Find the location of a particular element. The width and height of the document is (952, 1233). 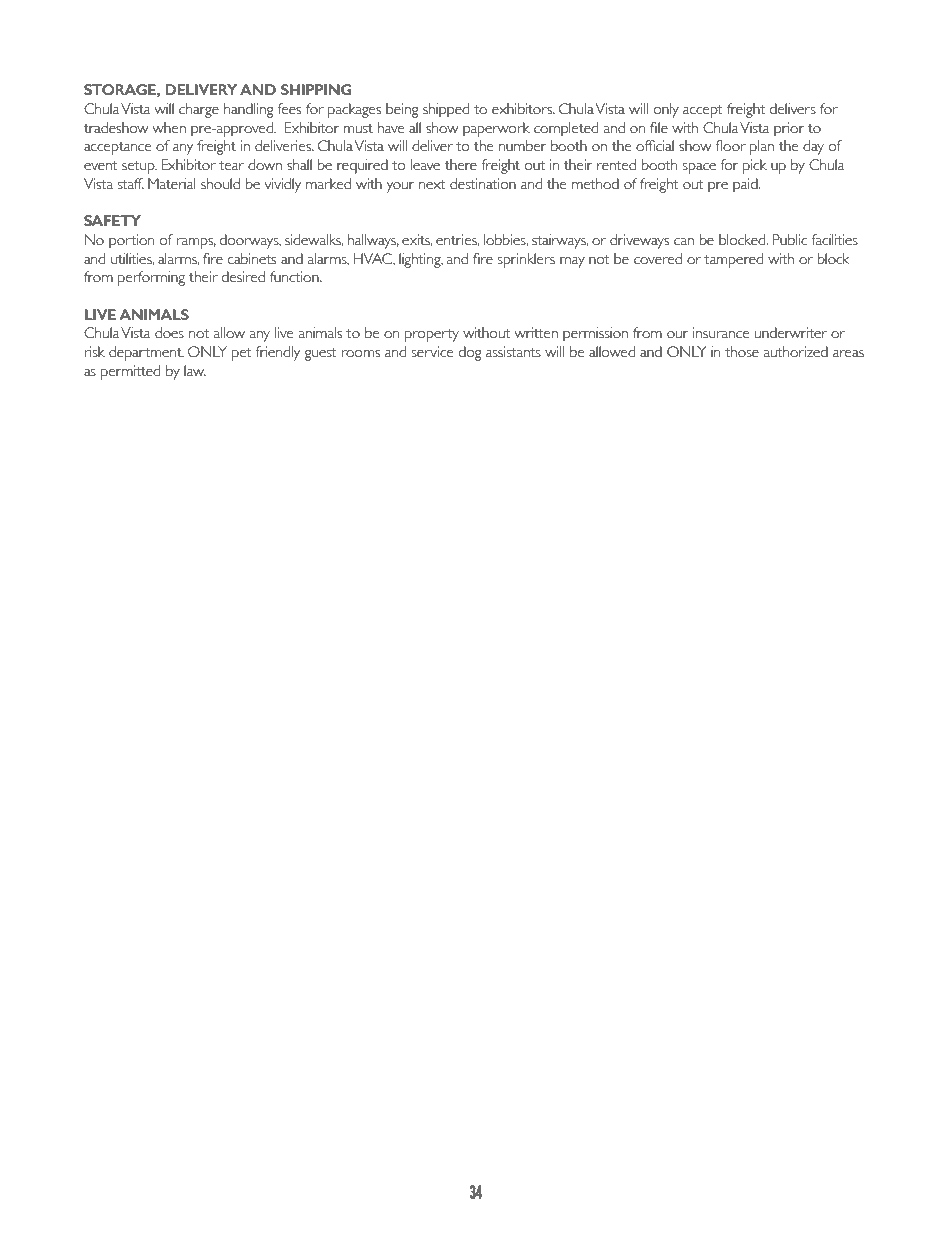

Material is located at coordinates (172, 184).
